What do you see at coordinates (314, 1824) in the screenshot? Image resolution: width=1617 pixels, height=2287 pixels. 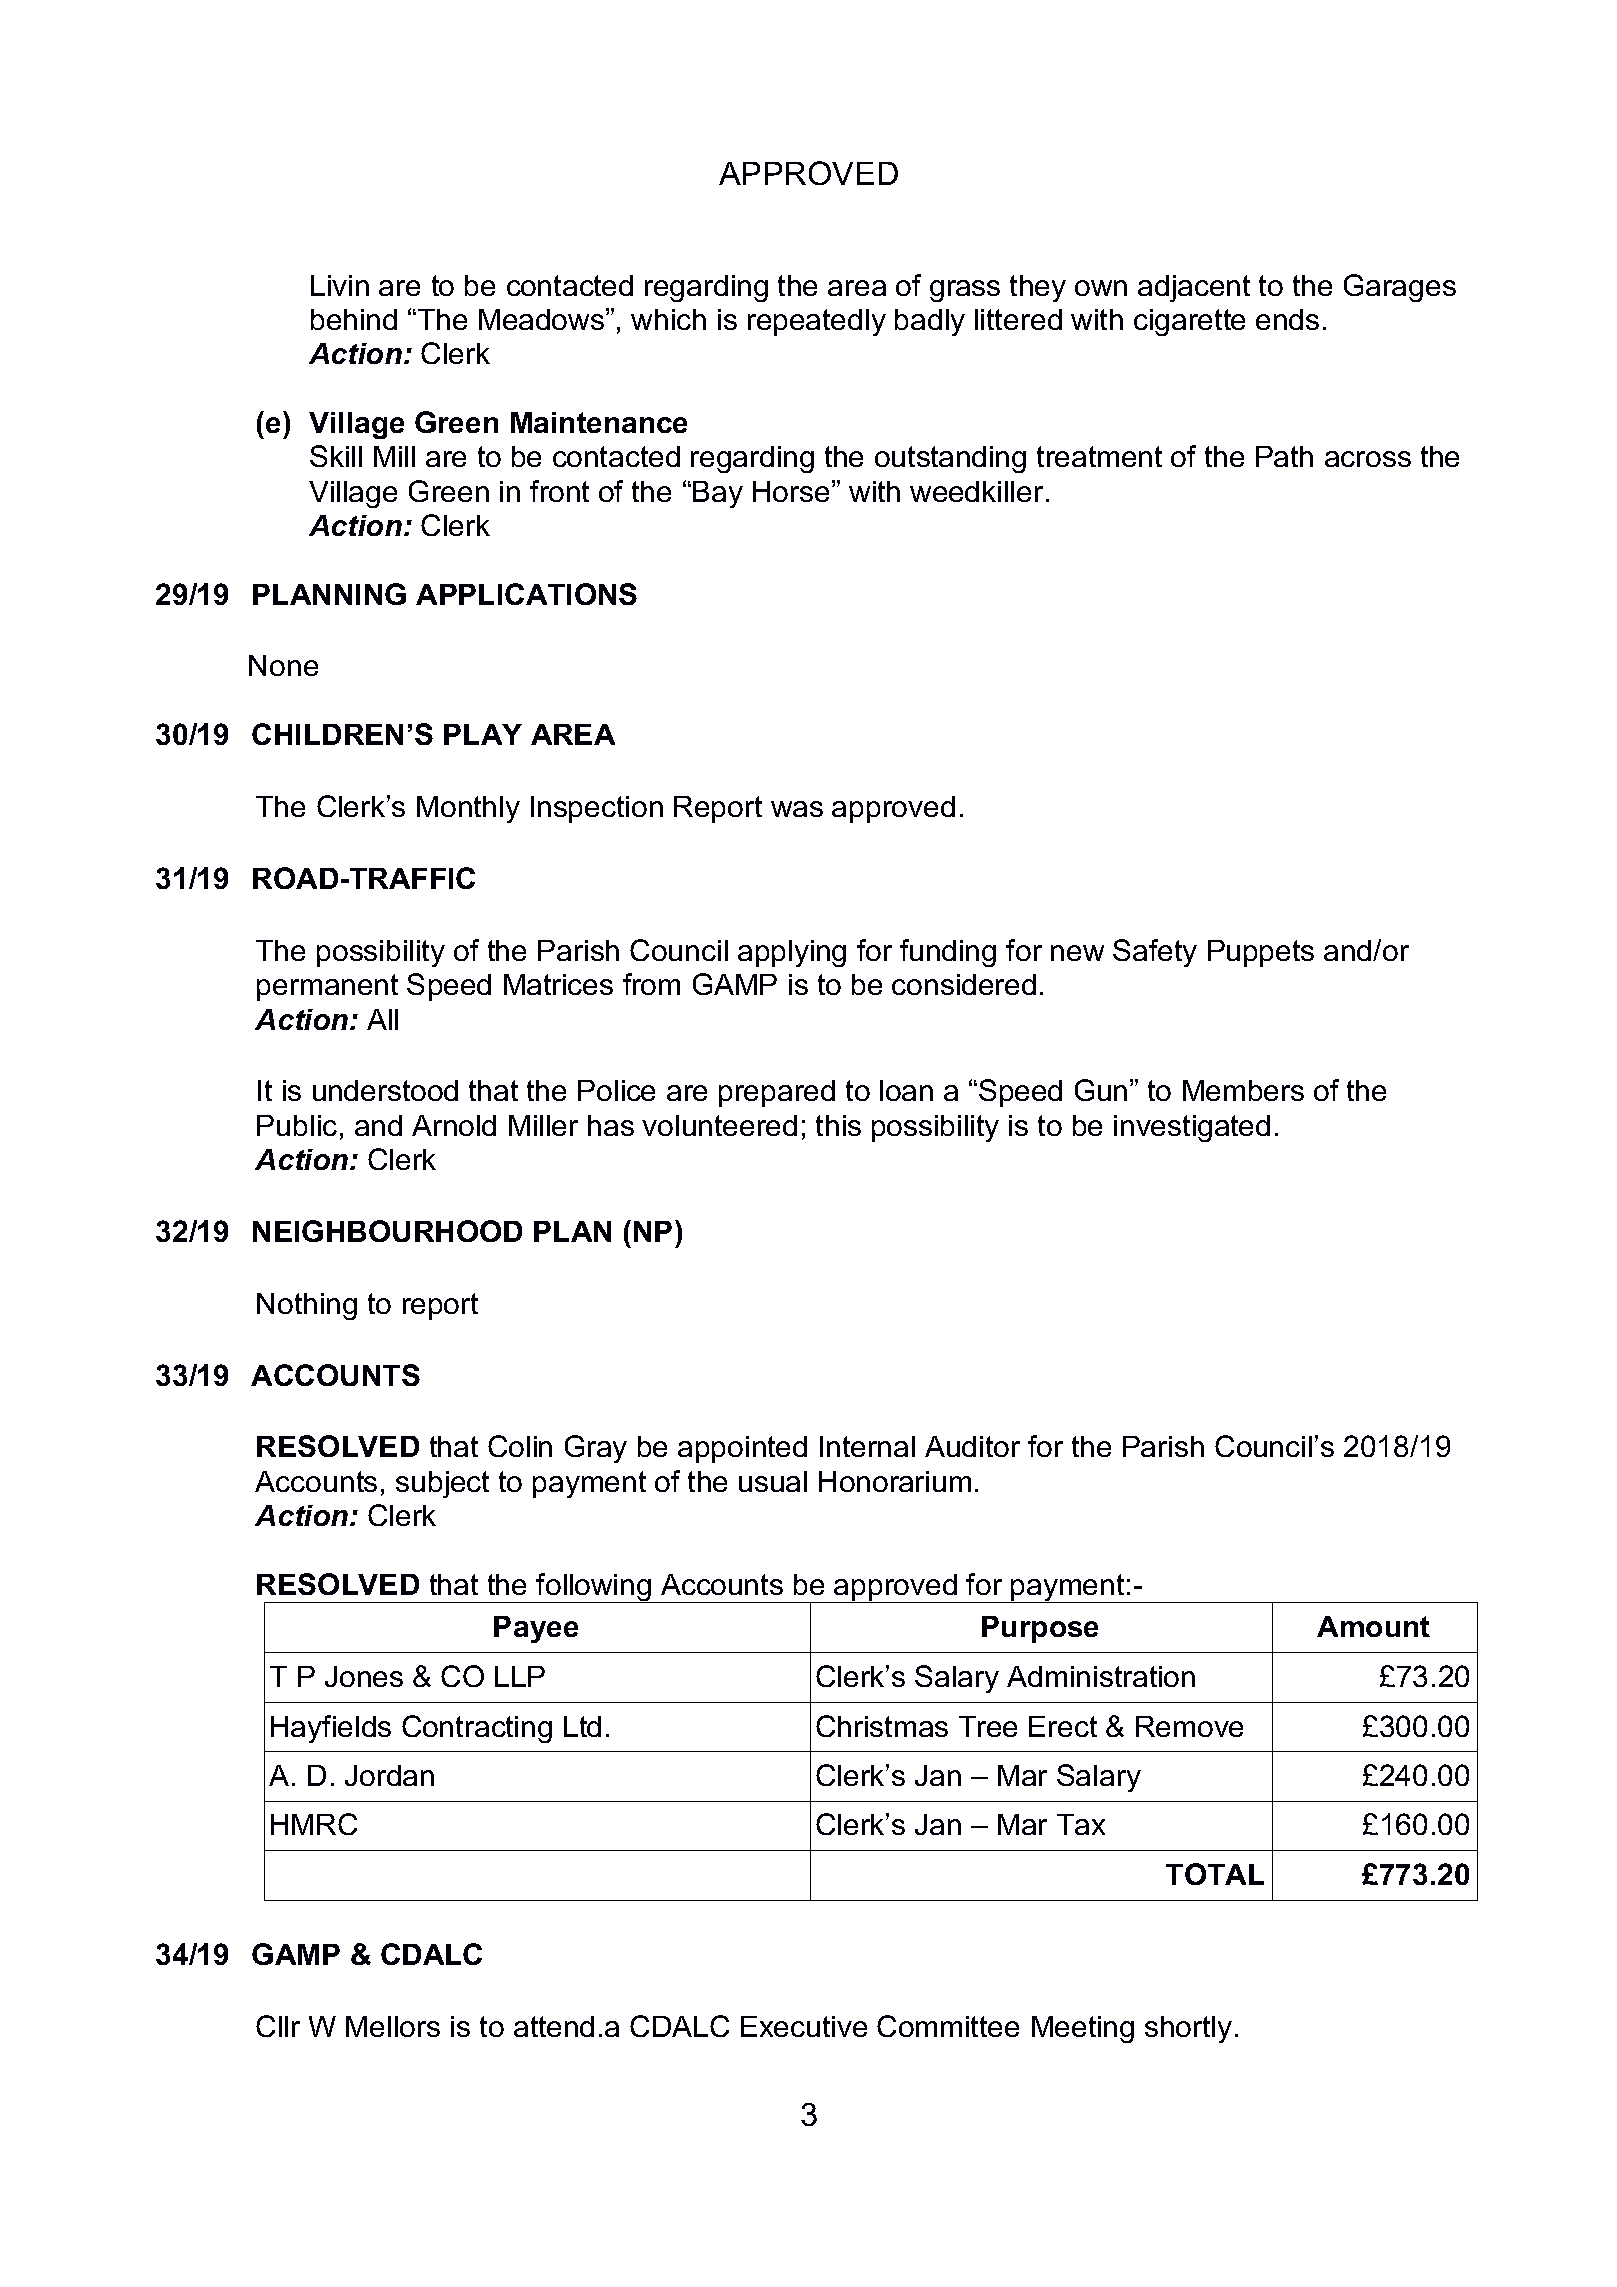 I see `HMRC` at bounding box center [314, 1824].
